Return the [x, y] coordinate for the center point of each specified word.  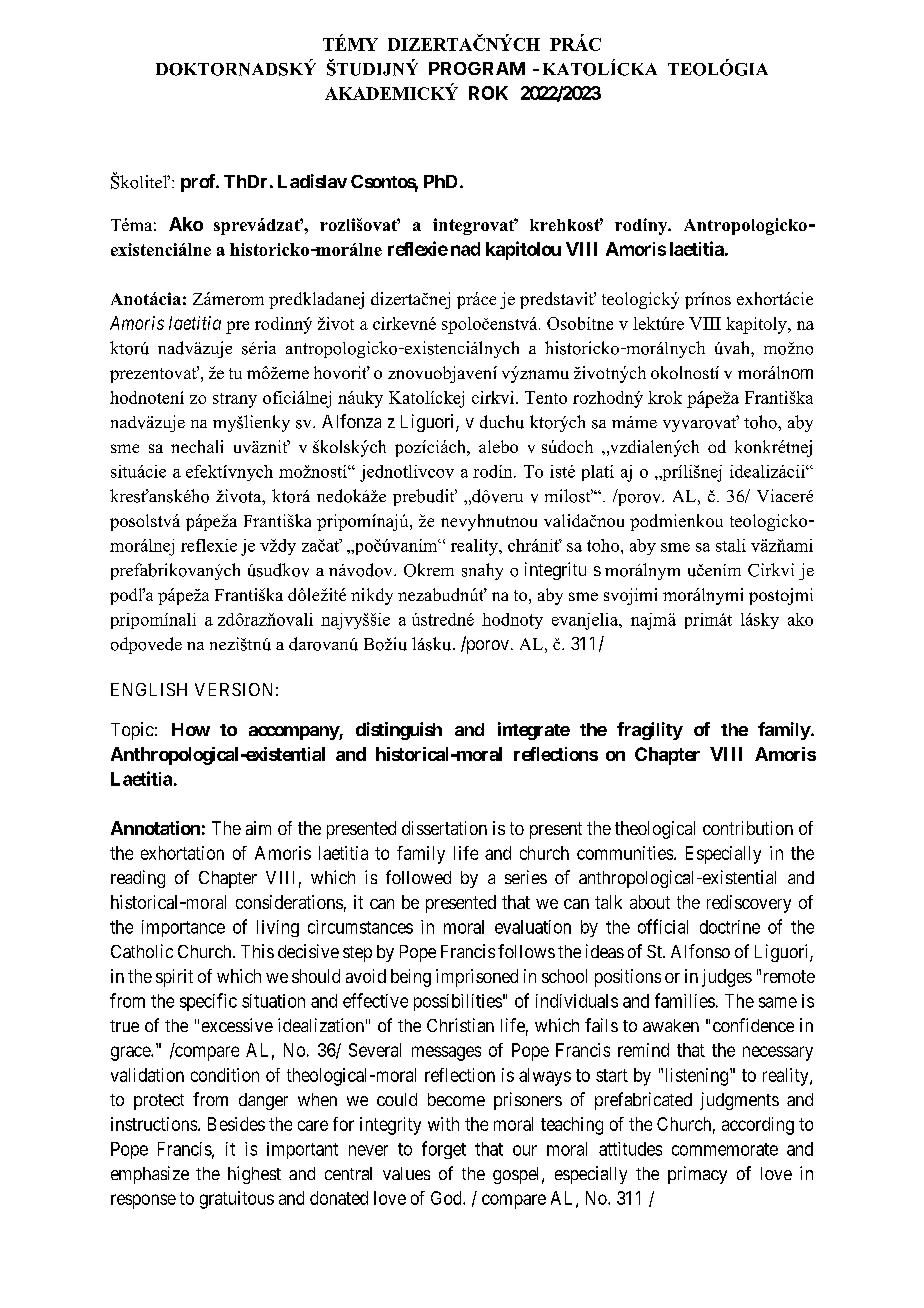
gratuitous [237, 1200]
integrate [534, 731]
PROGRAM [477, 68]
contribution [748, 828]
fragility [650, 731]
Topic [132, 731]
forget [444, 1150]
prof [199, 183]
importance [183, 928]
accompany [294, 733]
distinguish [399, 731]
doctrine [730, 927]
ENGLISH [149, 689]
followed [418, 877]
